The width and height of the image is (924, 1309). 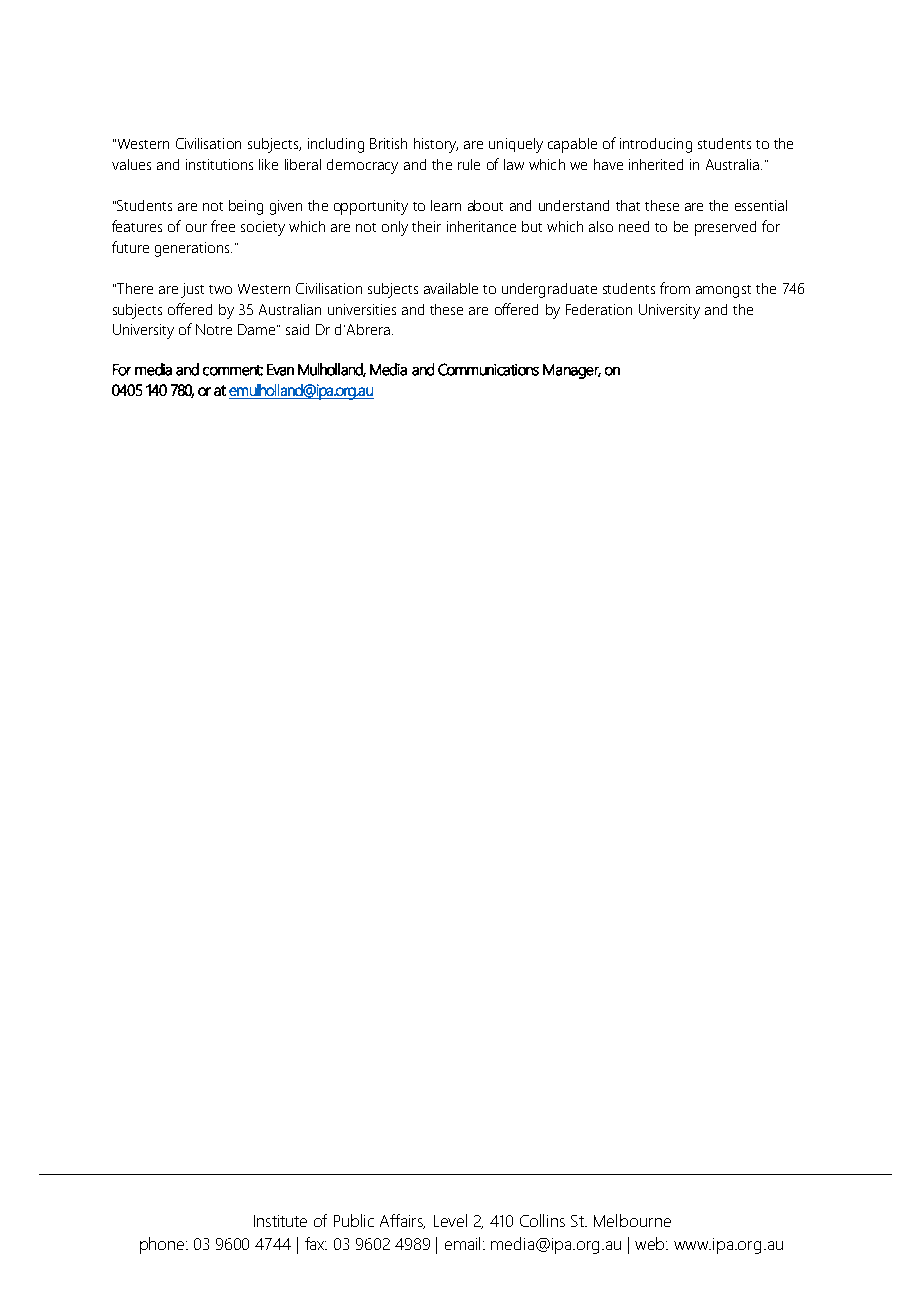 What do you see at coordinates (450, 1220) in the image?
I see `Level` at bounding box center [450, 1220].
